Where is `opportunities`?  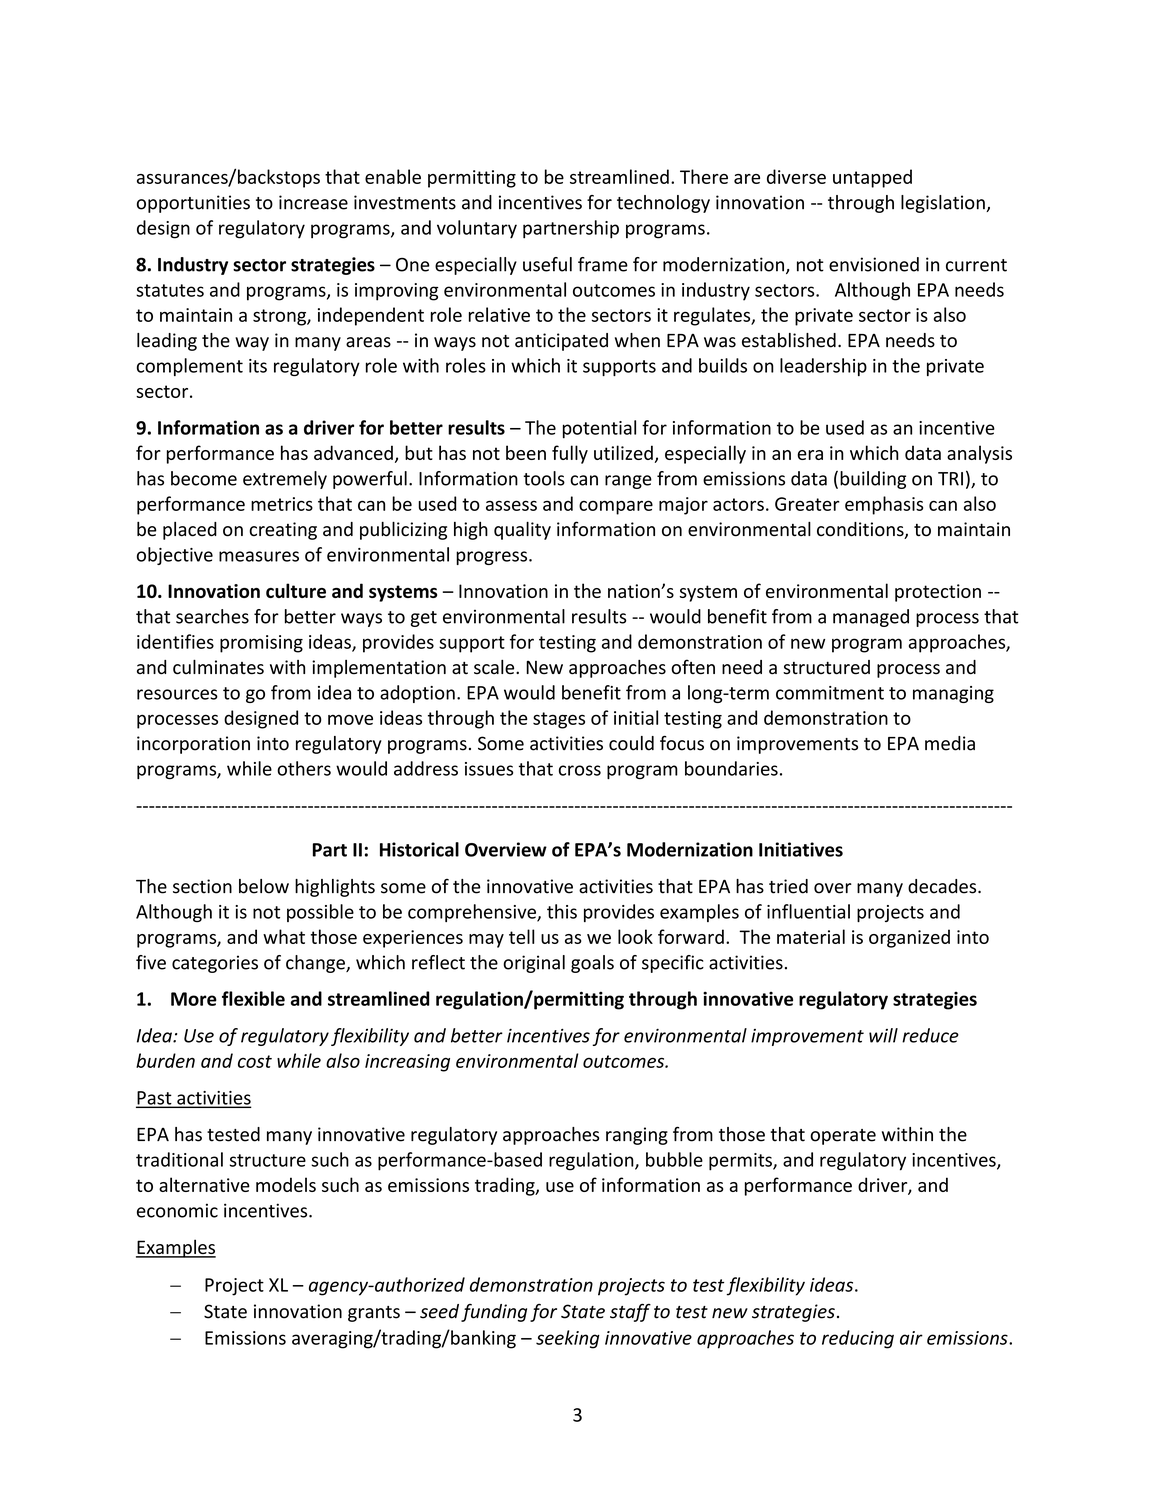
opportunities is located at coordinates (193, 204).
